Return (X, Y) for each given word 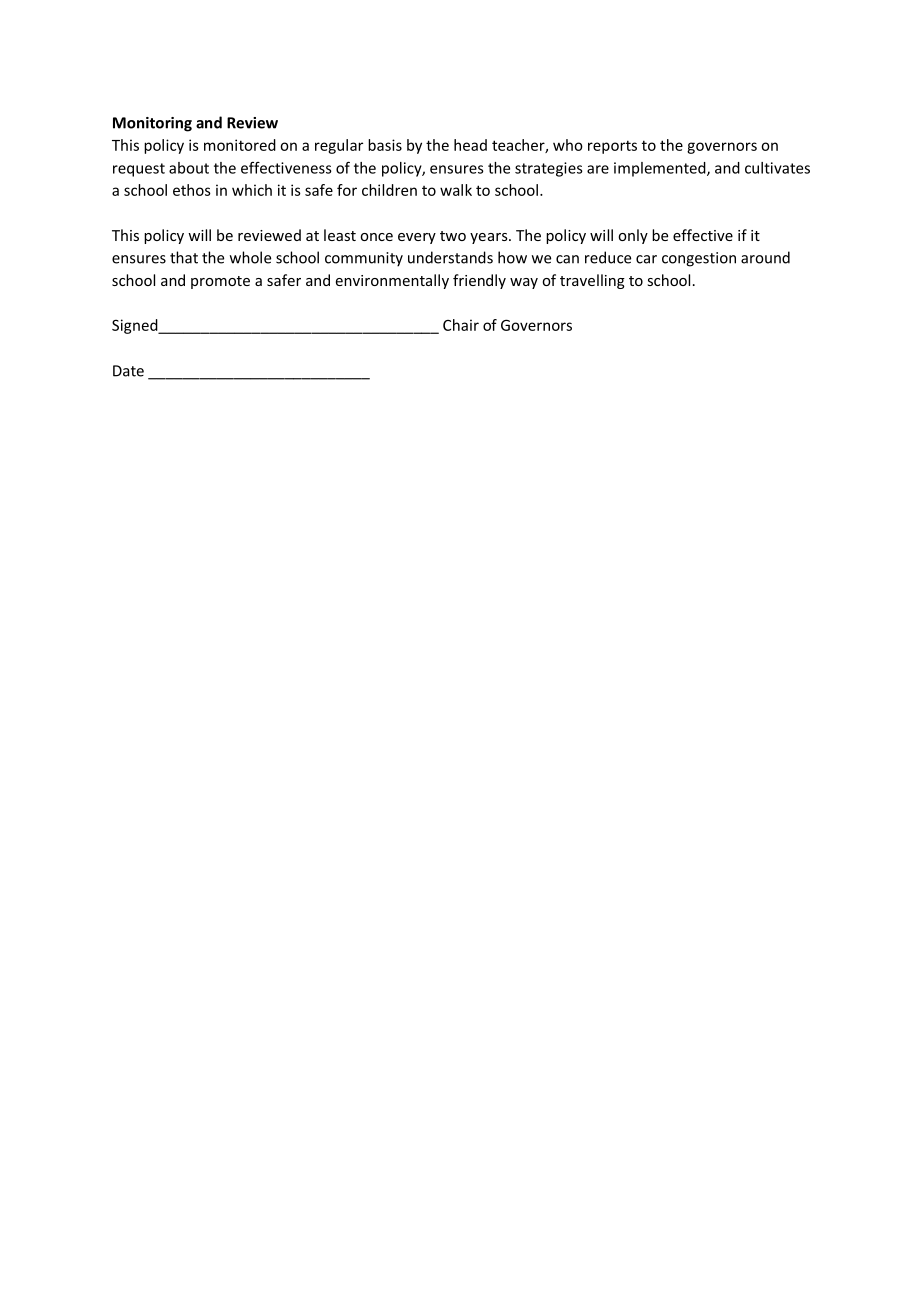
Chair (461, 325)
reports (612, 147)
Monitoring (152, 124)
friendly (479, 281)
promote (220, 282)
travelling (592, 281)
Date (128, 371)
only (633, 236)
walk (456, 190)
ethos (192, 190)
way (524, 283)
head (470, 145)
